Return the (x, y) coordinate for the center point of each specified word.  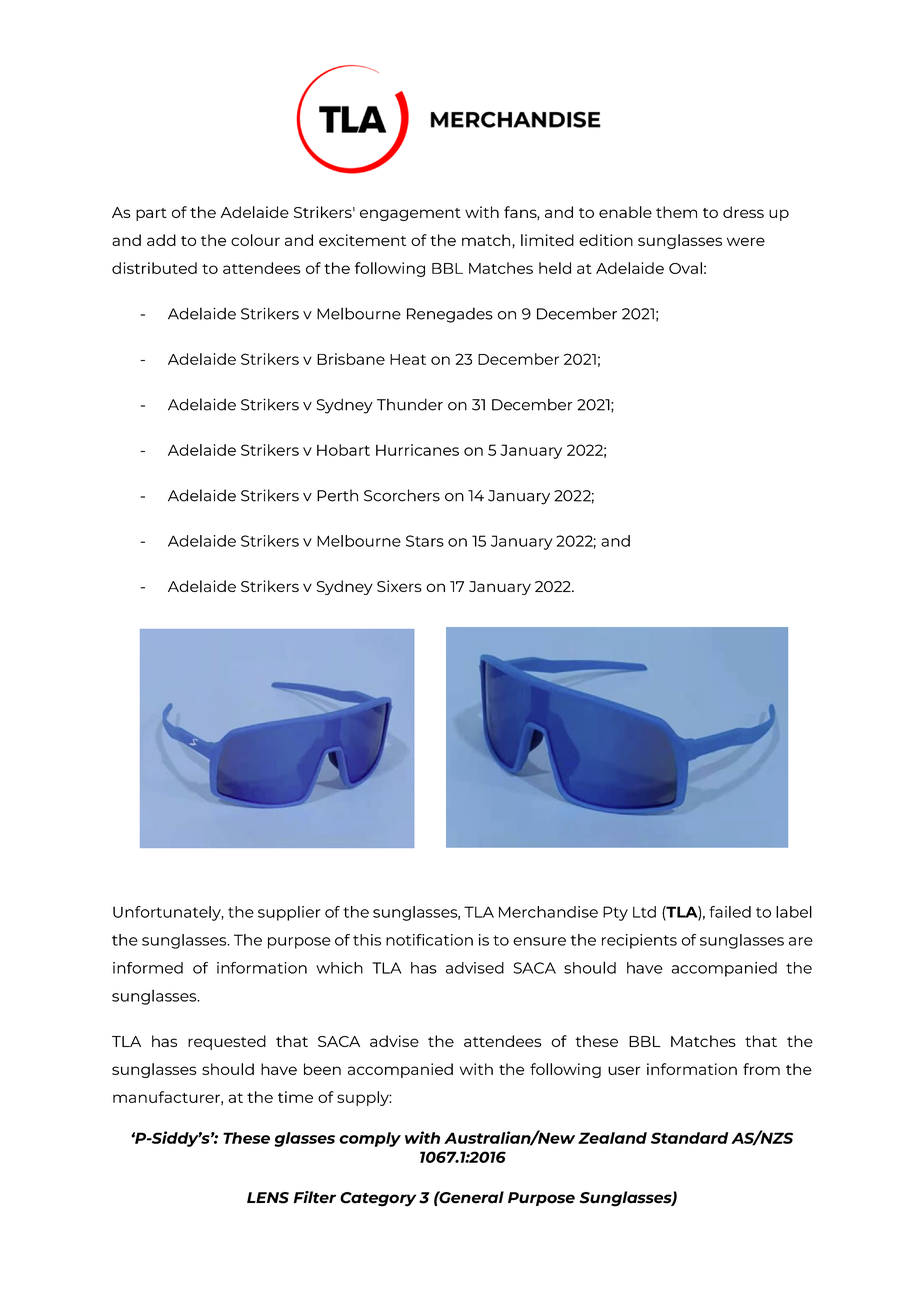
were (746, 241)
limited (547, 240)
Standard (689, 1138)
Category (378, 1199)
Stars (425, 541)
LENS (268, 1198)
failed (730, 912)
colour (255, 240)
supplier (289, 913)
